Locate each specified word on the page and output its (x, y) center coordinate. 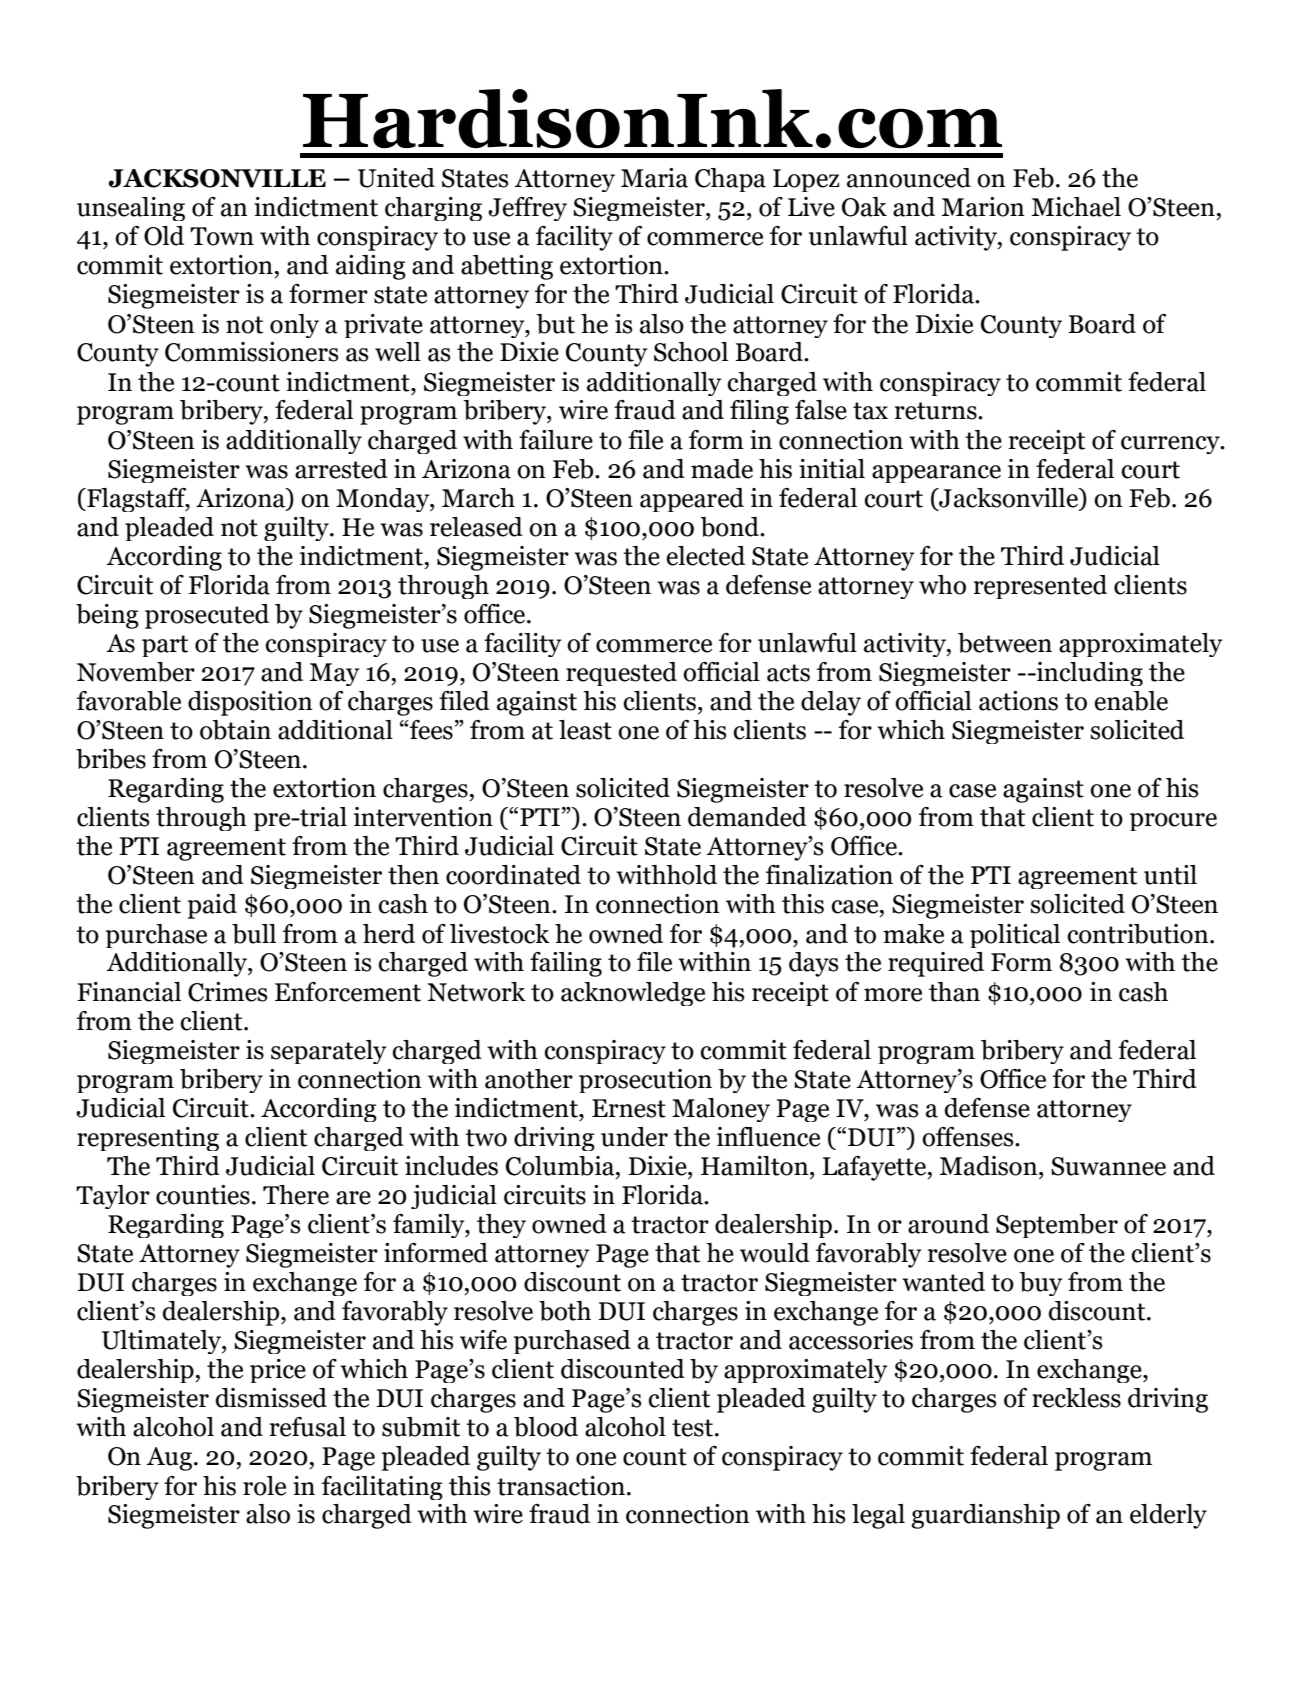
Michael (1076, 207)
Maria (654, 178)
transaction (561, 1486)
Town (222, 236)
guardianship (985, 1516)
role (264, 1486)
